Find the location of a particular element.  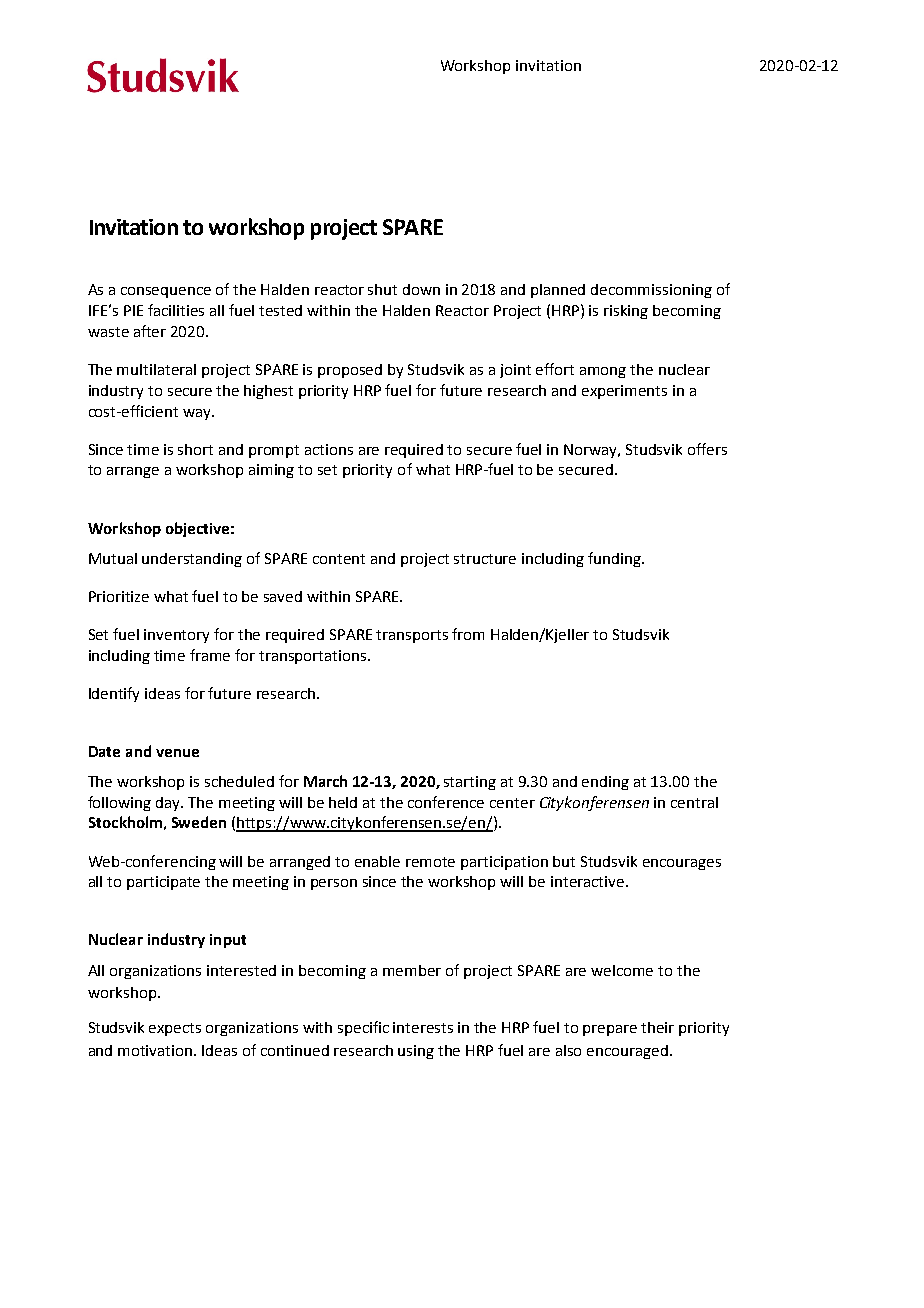

understanding is located at coordinates (192, 560).
